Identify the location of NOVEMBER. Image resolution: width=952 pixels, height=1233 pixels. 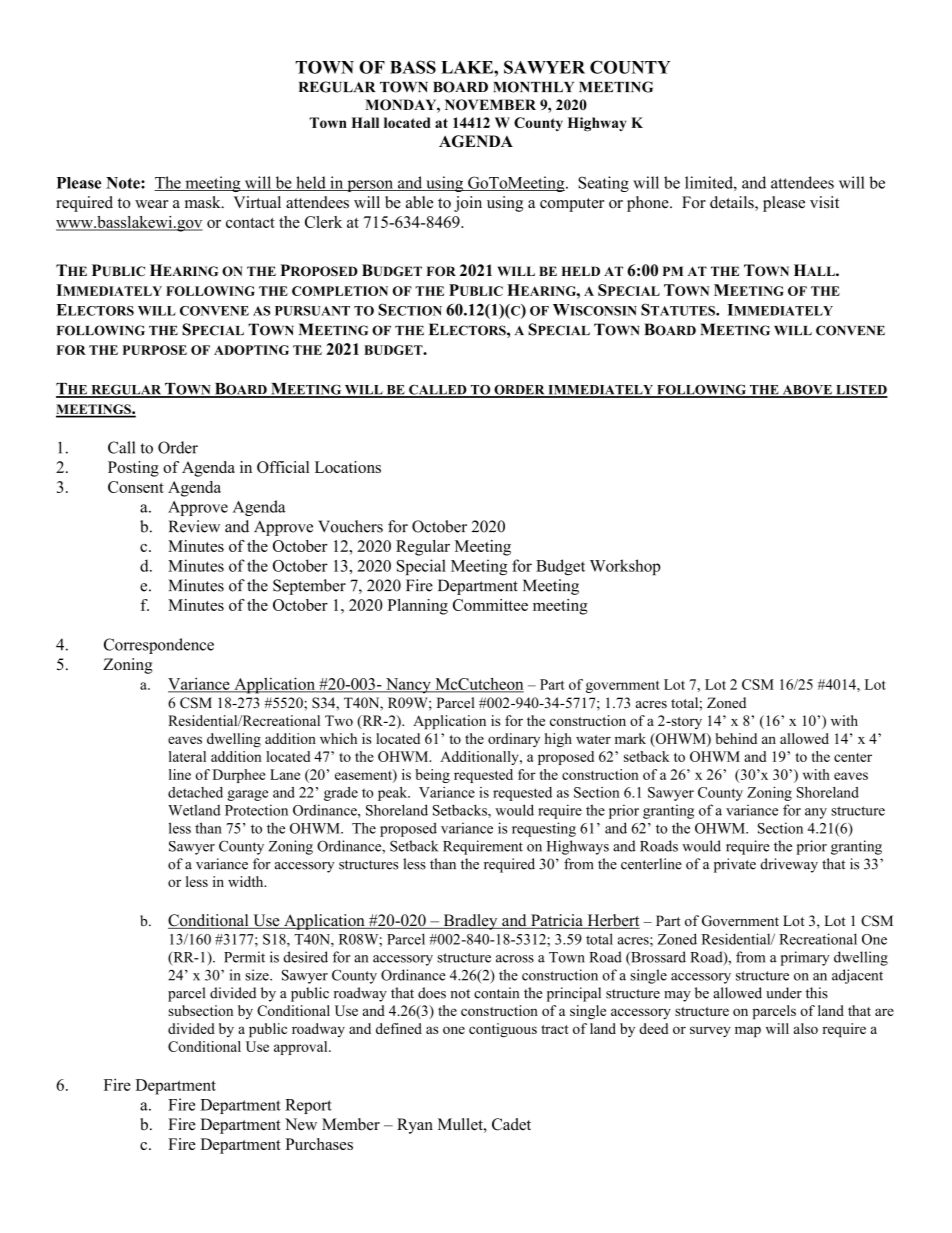
(490, 105).
